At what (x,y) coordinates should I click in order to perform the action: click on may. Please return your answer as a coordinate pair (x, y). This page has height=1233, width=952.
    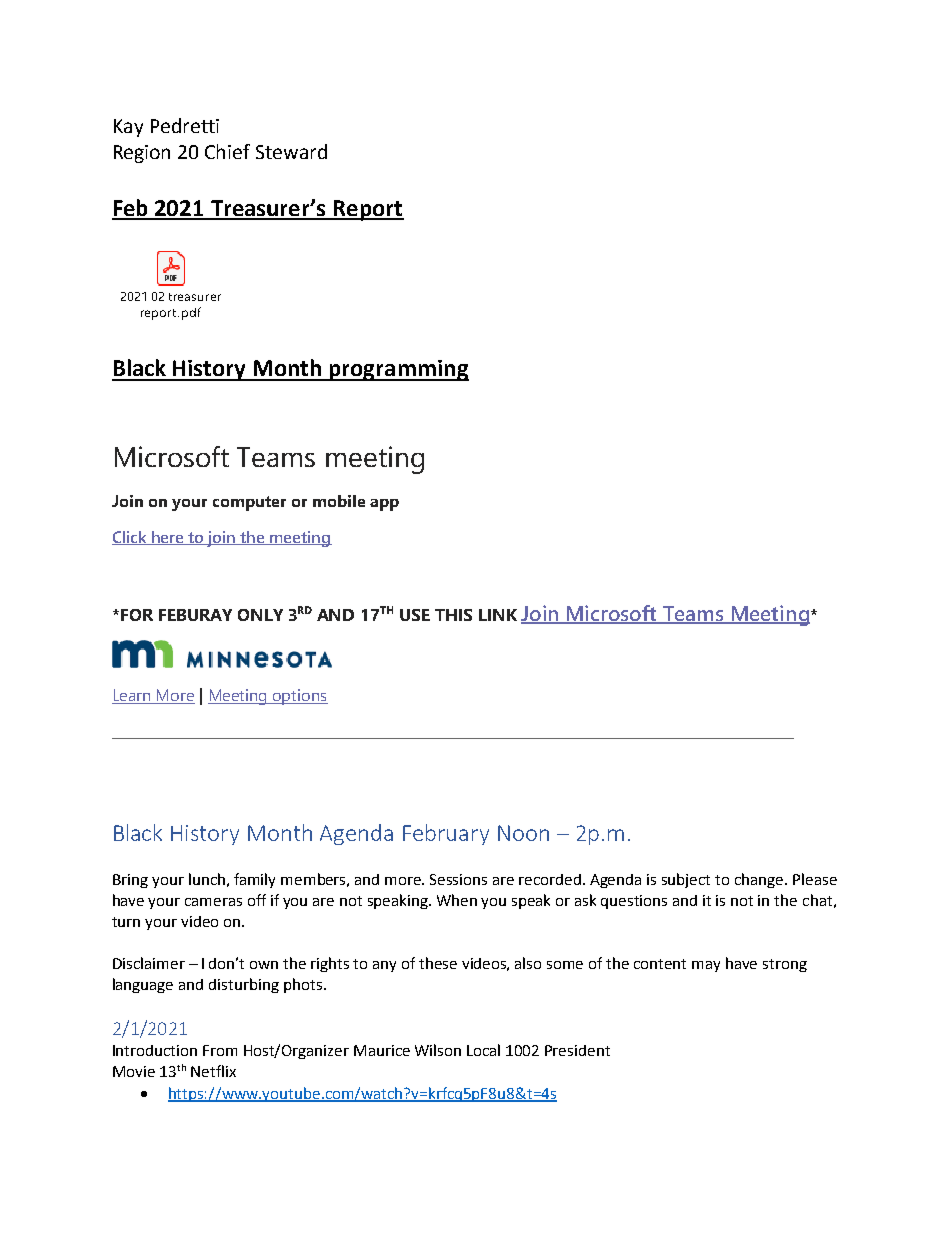
    Looking at the image, I should click on (706, 966).
